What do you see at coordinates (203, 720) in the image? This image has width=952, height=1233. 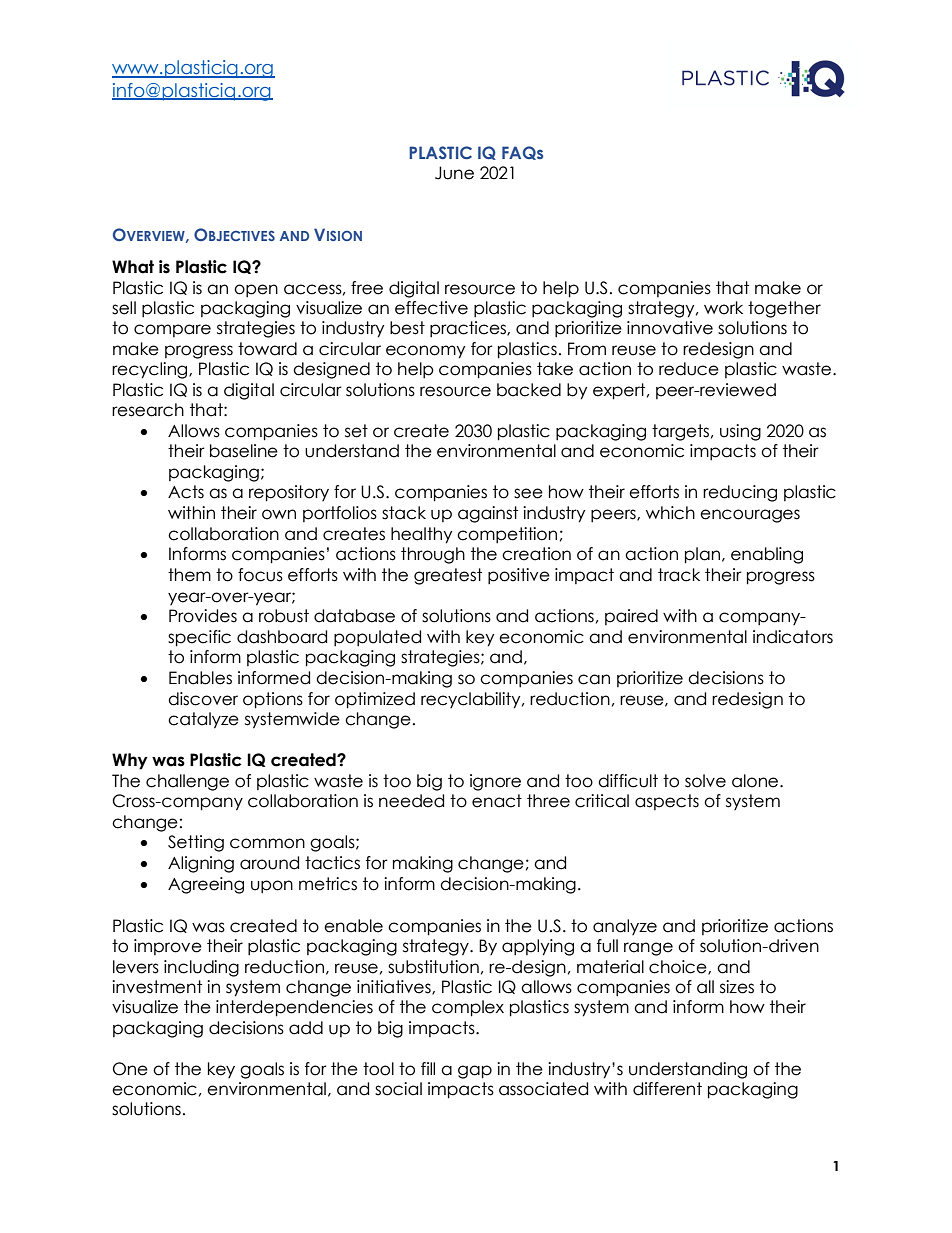 I see `catalyze` at bounding box center [203, 720].
